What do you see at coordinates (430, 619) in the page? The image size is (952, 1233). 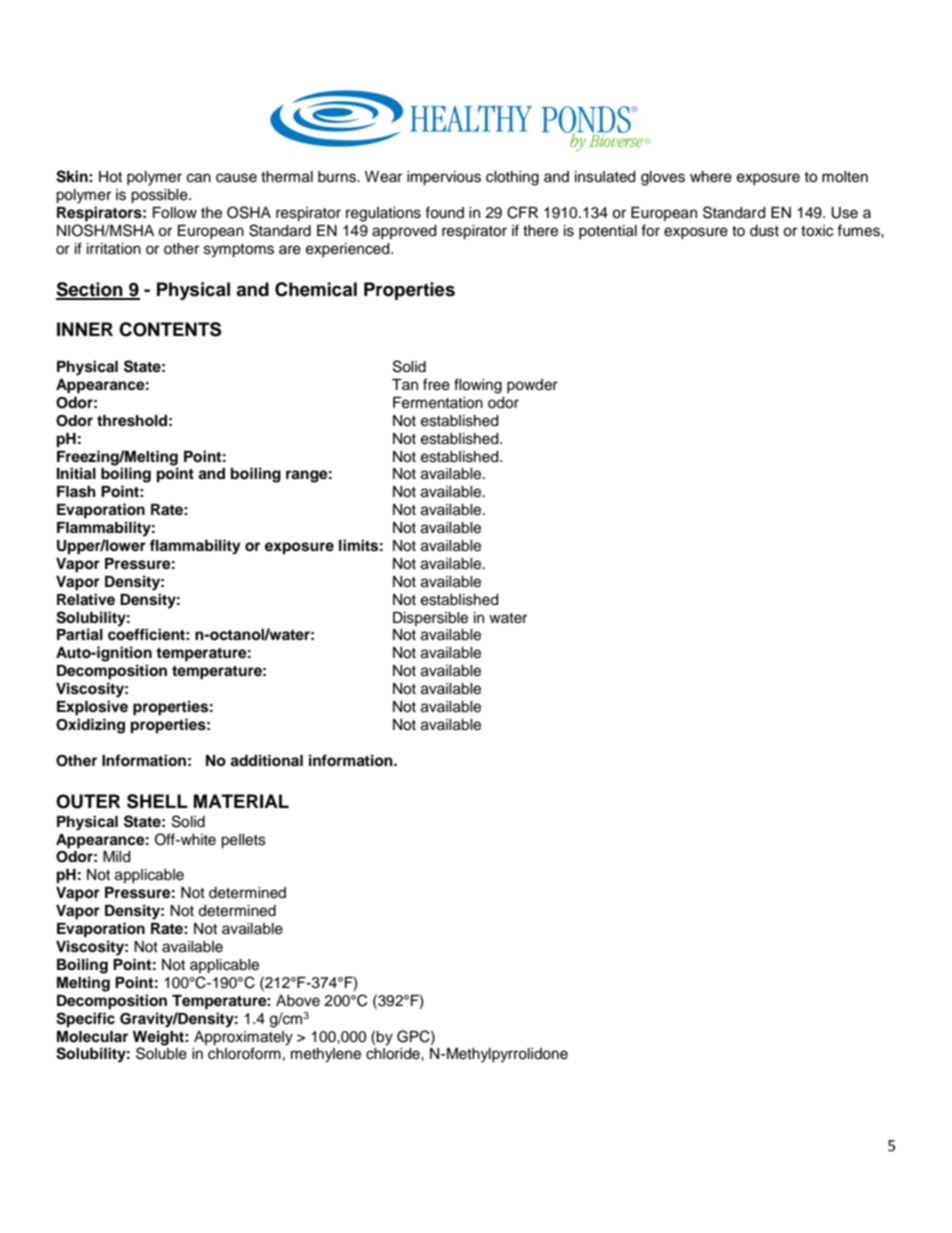 I see `Dispersible` at bounding box center [430, 619].
